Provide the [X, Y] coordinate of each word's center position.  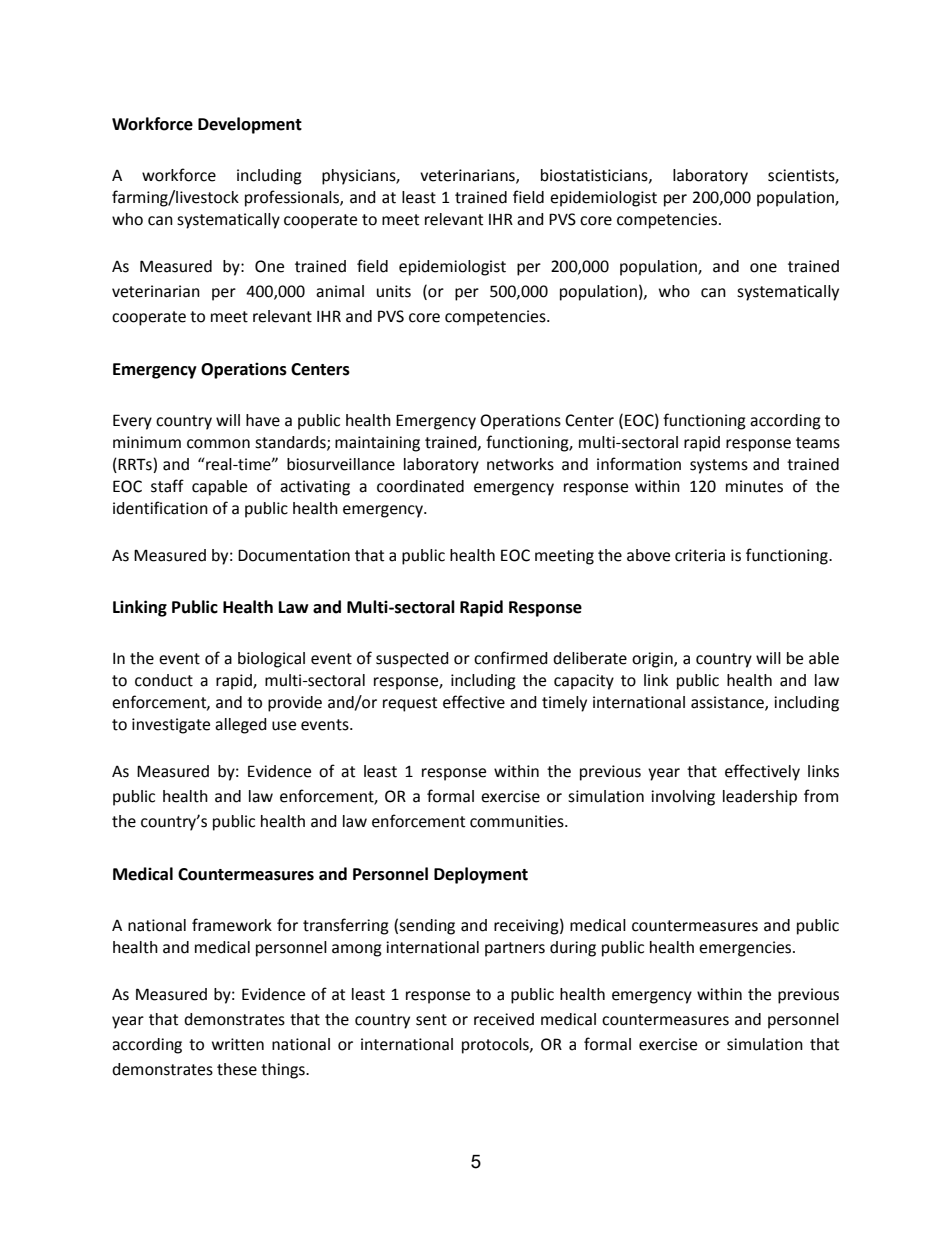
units [394, 291]
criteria [700, 555]
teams [818, 443]
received [504, 1019]
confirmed [511, 658]
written [238, 1044]
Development [250, 125]
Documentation [294, 555]
